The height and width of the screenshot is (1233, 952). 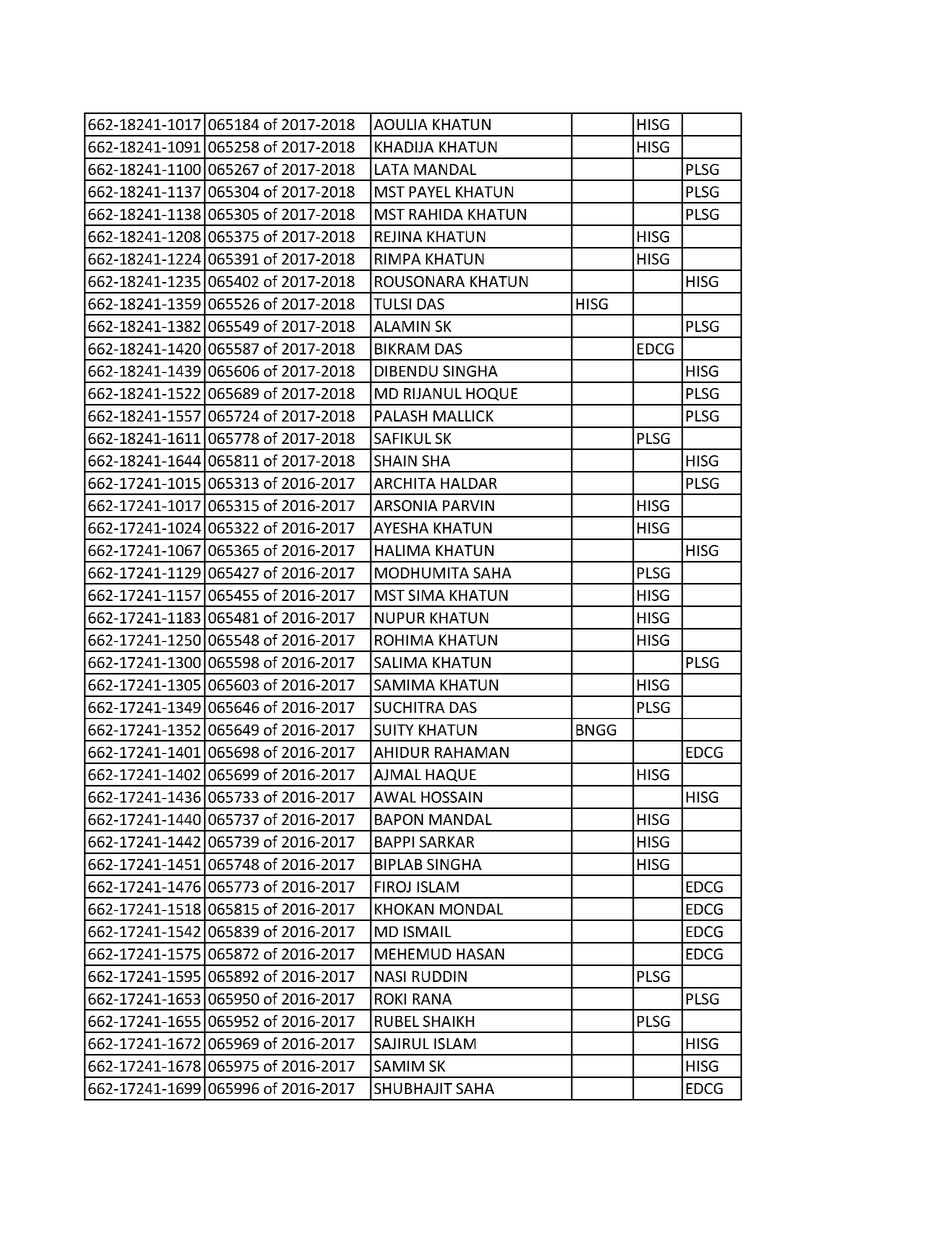 What do you see at coordinates (451, 775) in the screenshot?
I see `HAQUE` at bounding box center [451, 775].
